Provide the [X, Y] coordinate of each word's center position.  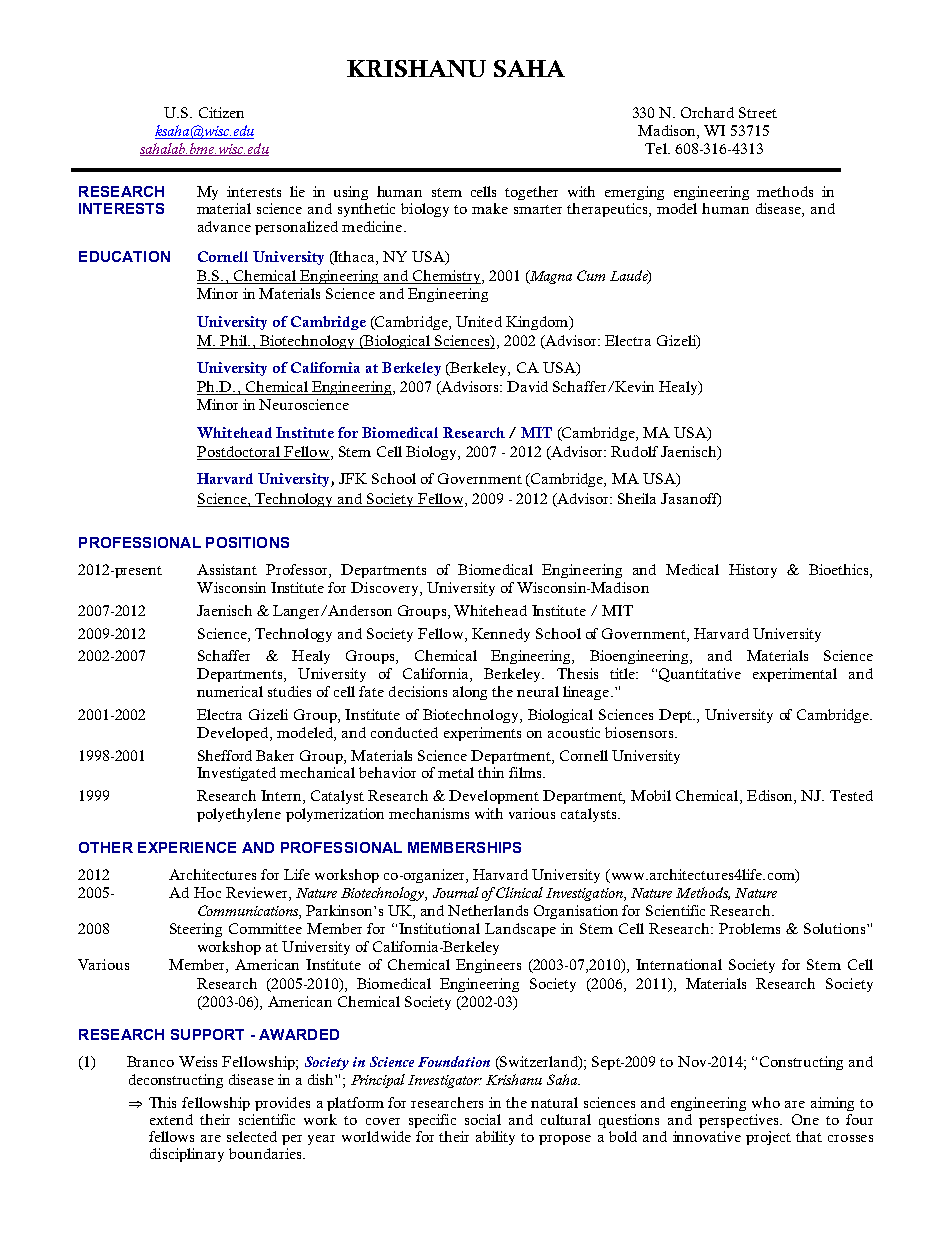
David [527, 386]
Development [494, 797]
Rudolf [634, 451]
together [531, 193]
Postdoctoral [239, 453]
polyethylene [239, 815]
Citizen [221, 112]
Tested [851, 795]
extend [171, 1119]
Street [758, 112]
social [483, 1119]
